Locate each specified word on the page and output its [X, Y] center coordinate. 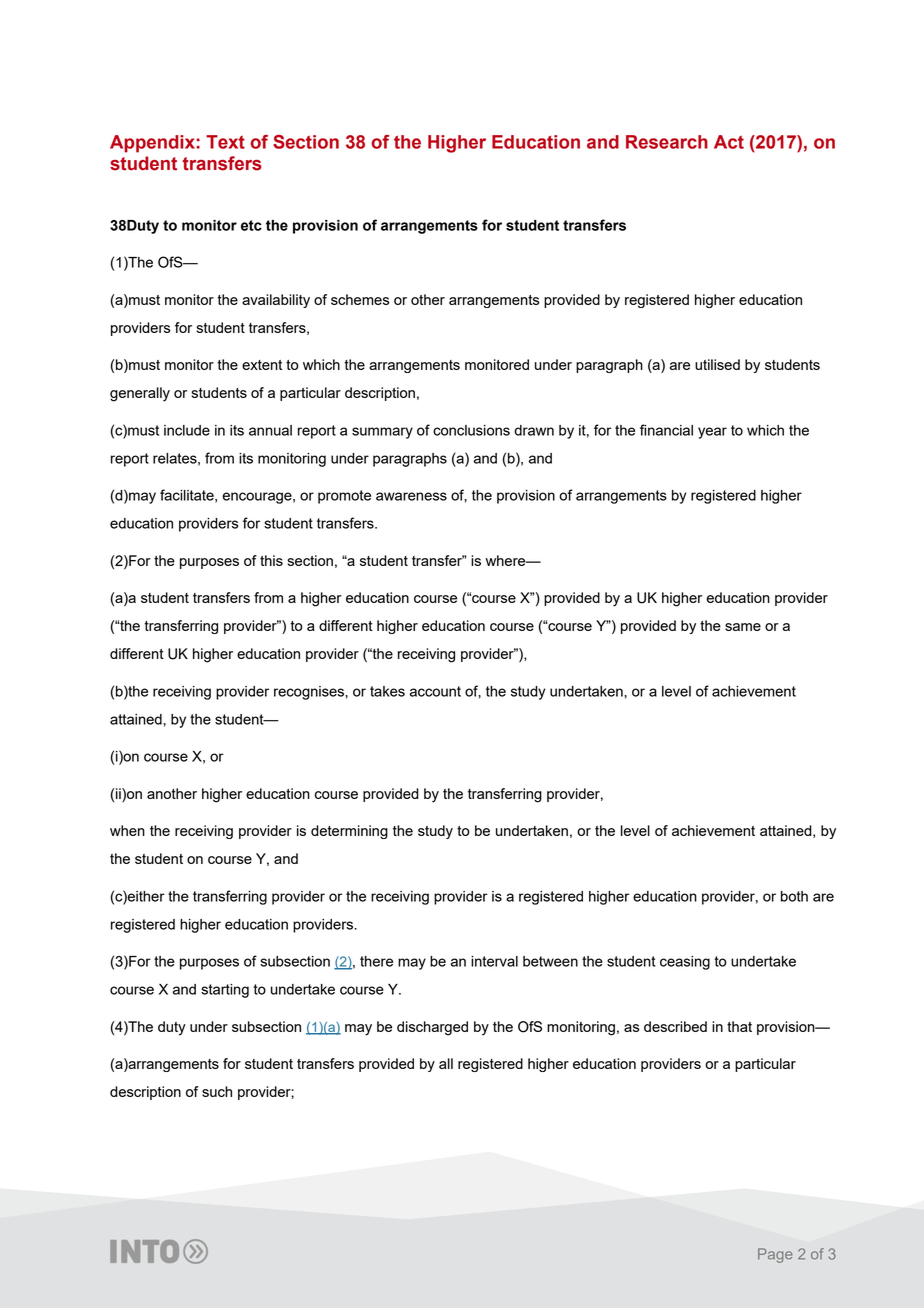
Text [225, 142]
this [271, 560]
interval [494, 961]
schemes [360, 299]
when [127, 830]
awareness [411, 496]
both [794, 896]
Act [729, 142]
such [217, 1091]
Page [775, 1255]
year [712, 433]
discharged [432, 1028]
